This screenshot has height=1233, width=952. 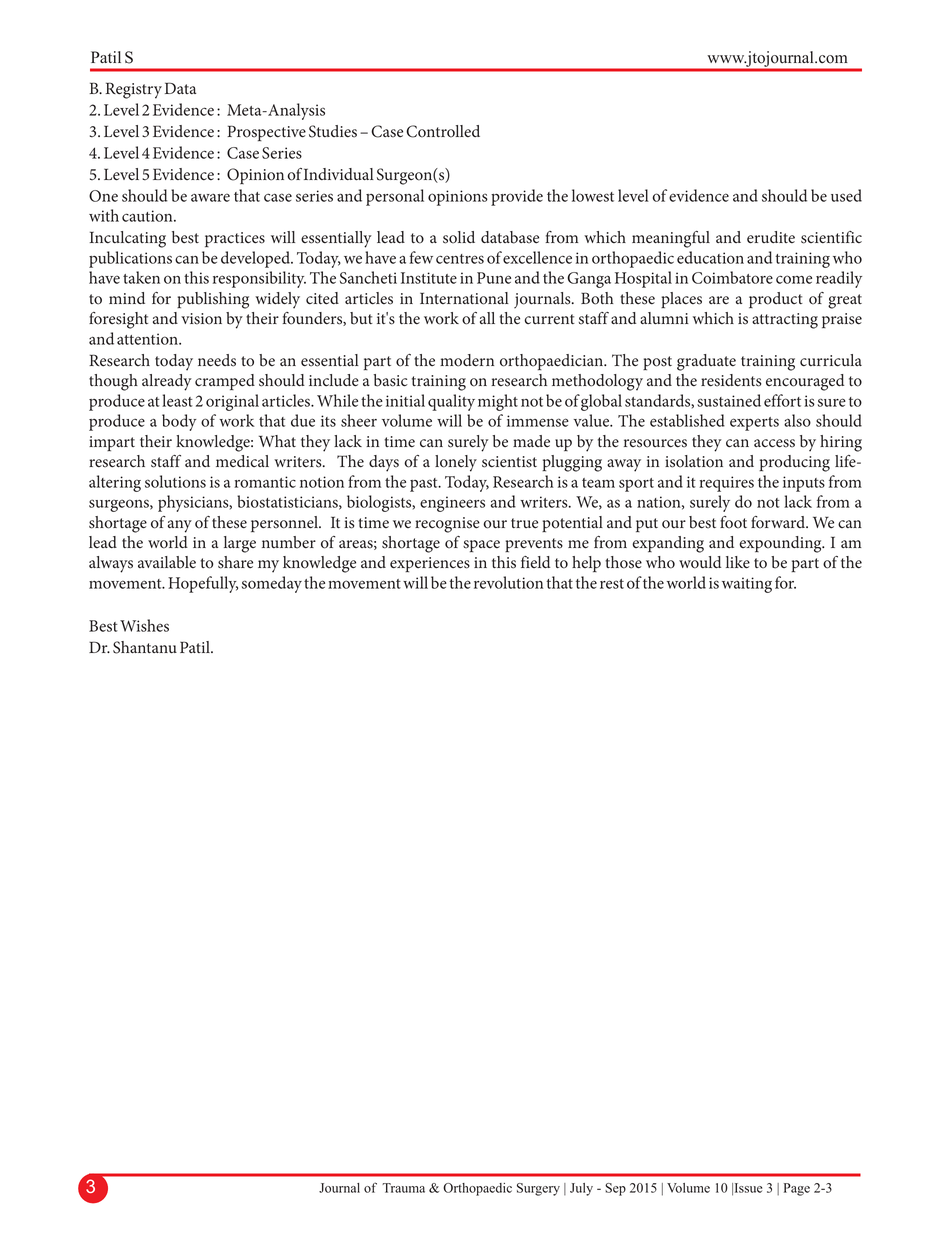 What do you see at coordinates (134, 90) in the screenshot?
I see `Registry` at bounding box center [134, 90].
